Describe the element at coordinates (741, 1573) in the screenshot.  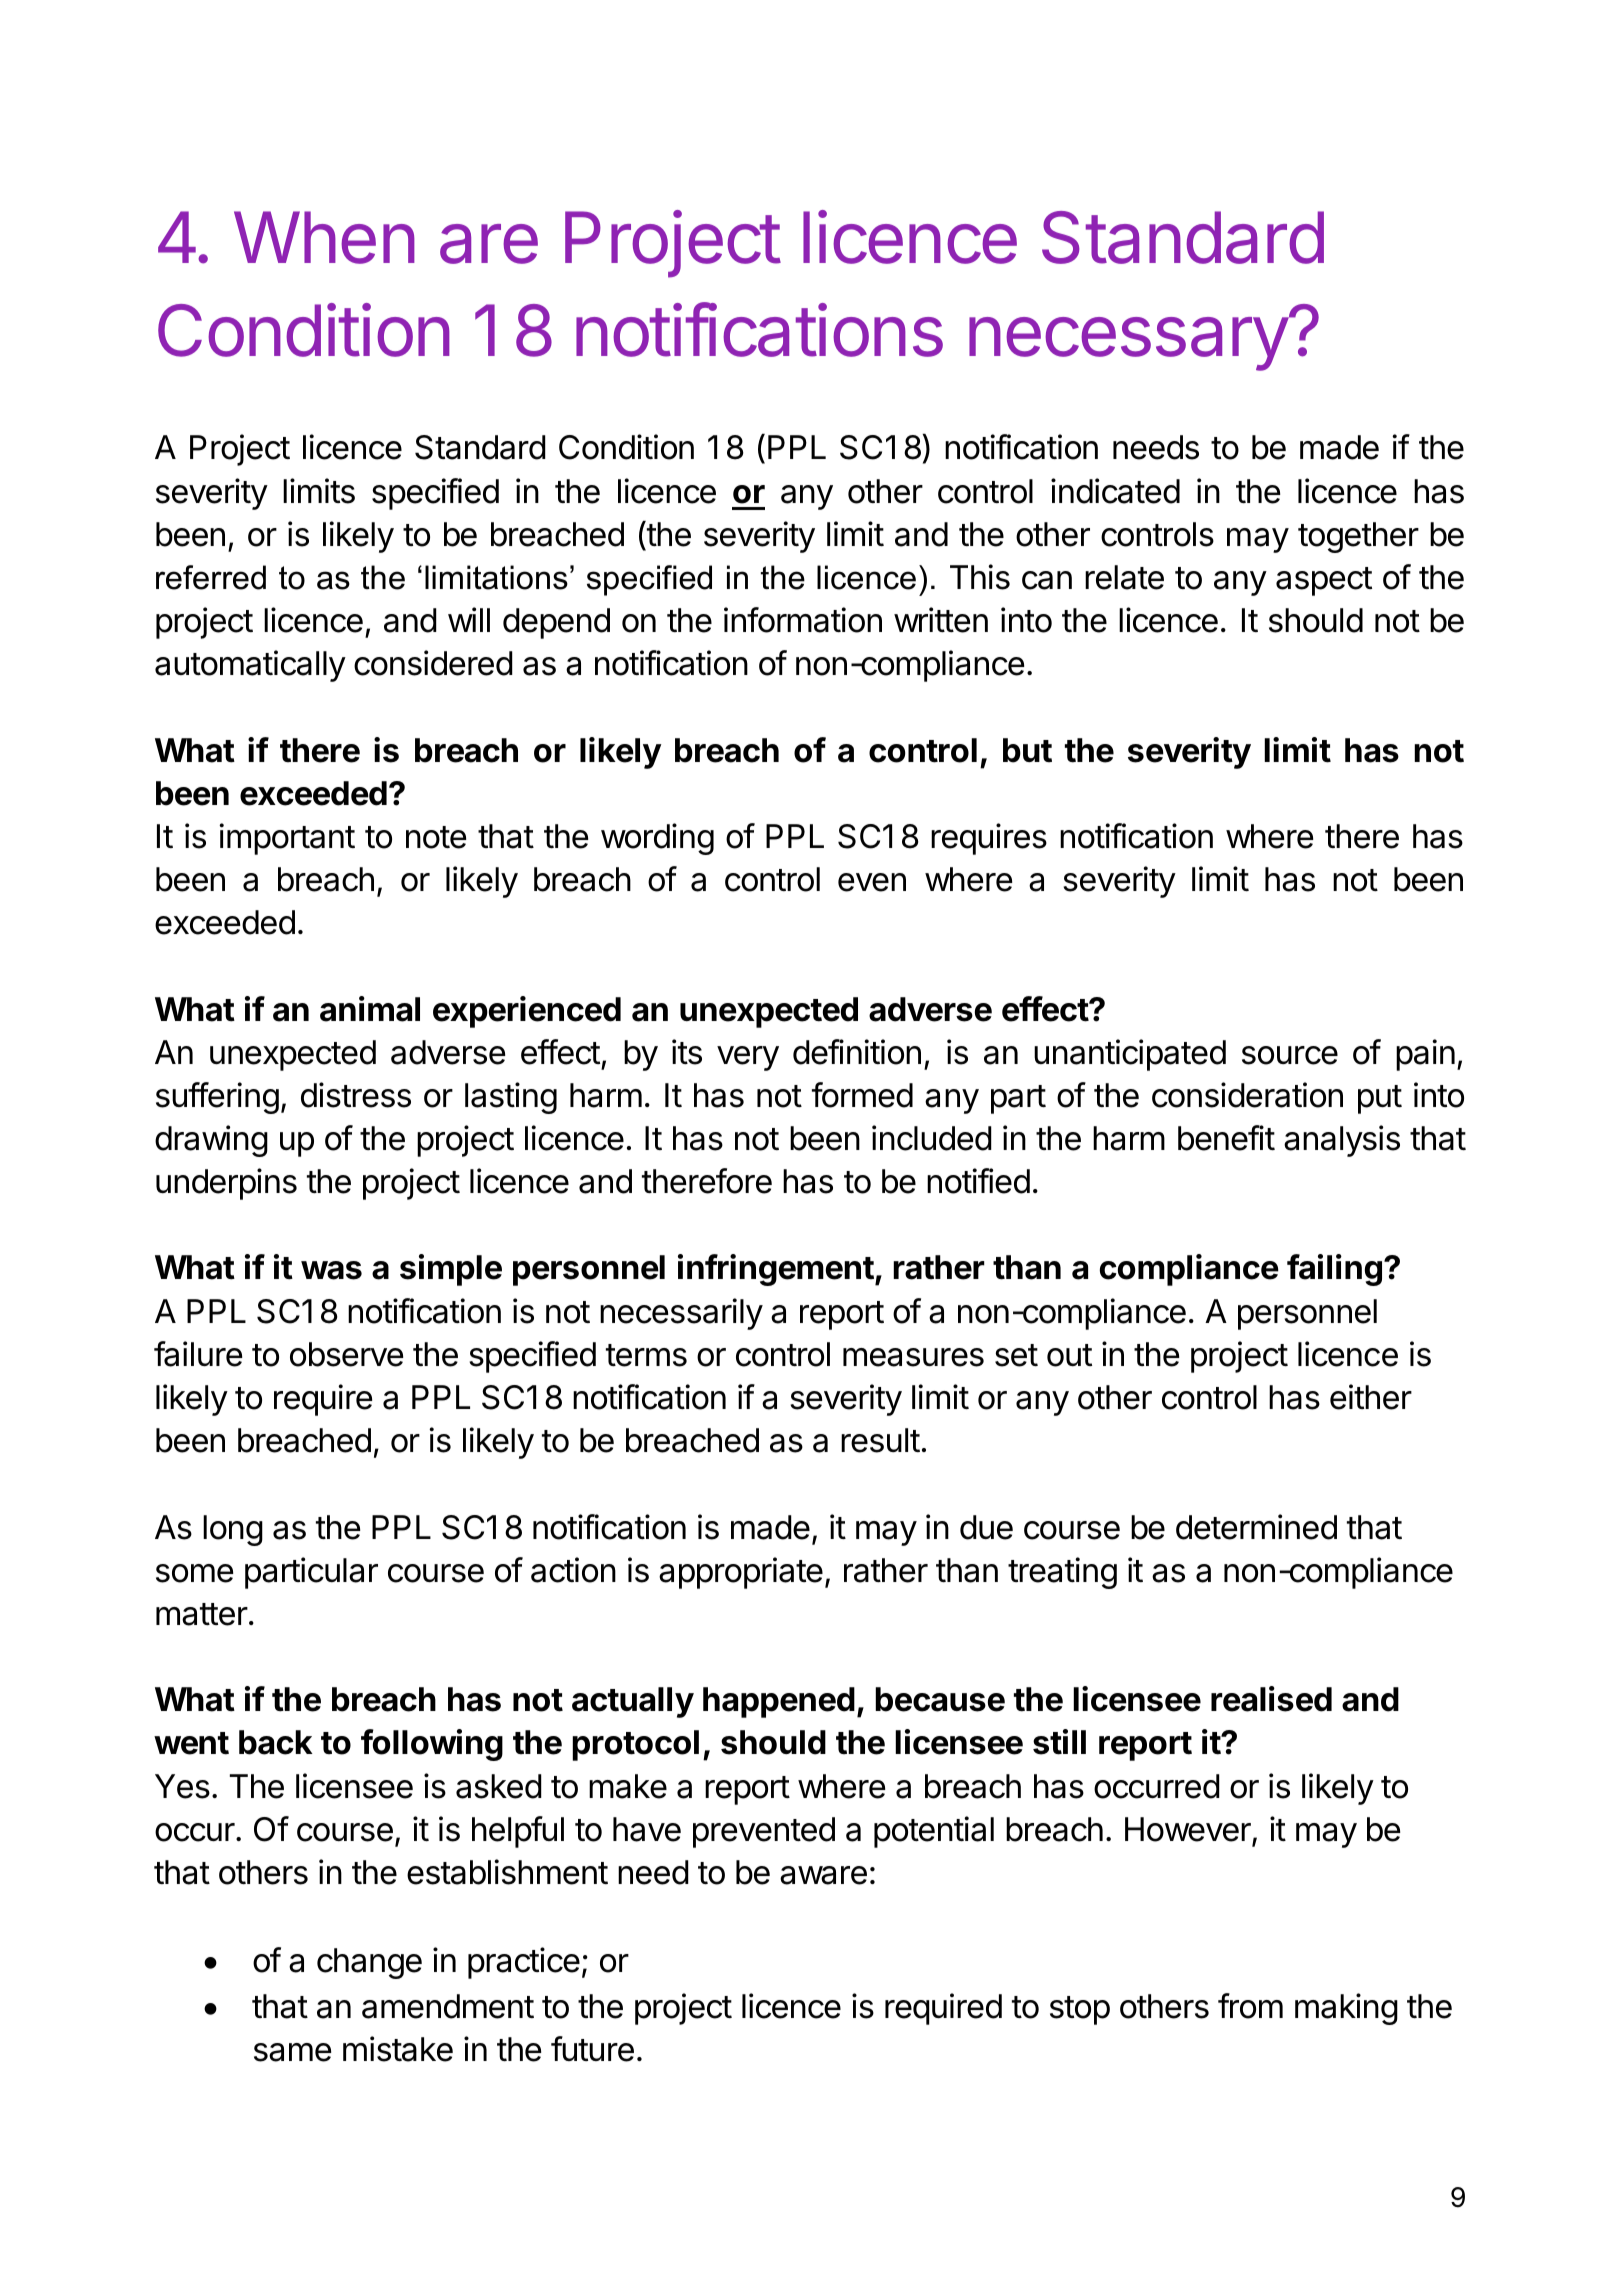
I see `appropriate` at that location.
